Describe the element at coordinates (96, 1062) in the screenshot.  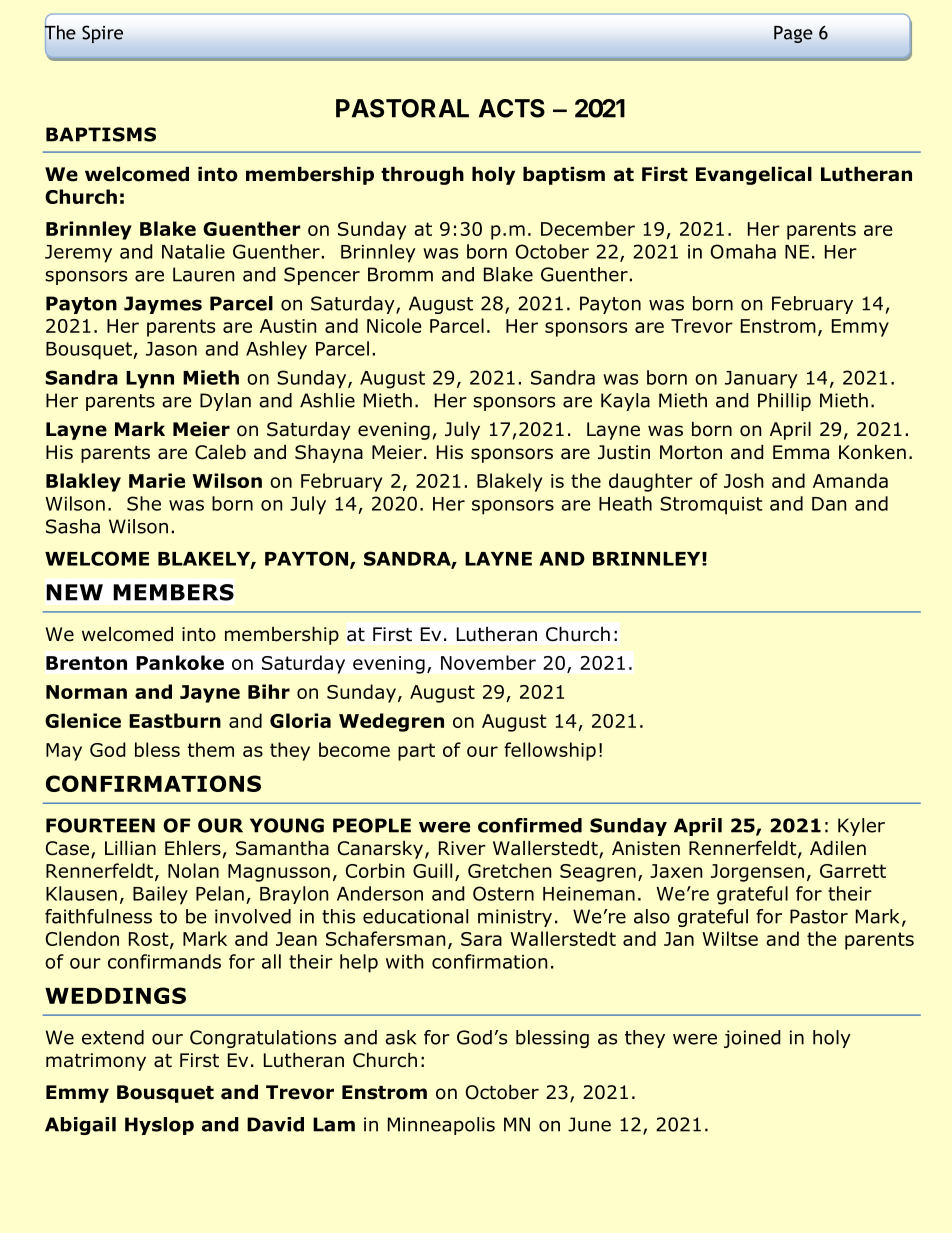
I see `matrimony` at that location.
